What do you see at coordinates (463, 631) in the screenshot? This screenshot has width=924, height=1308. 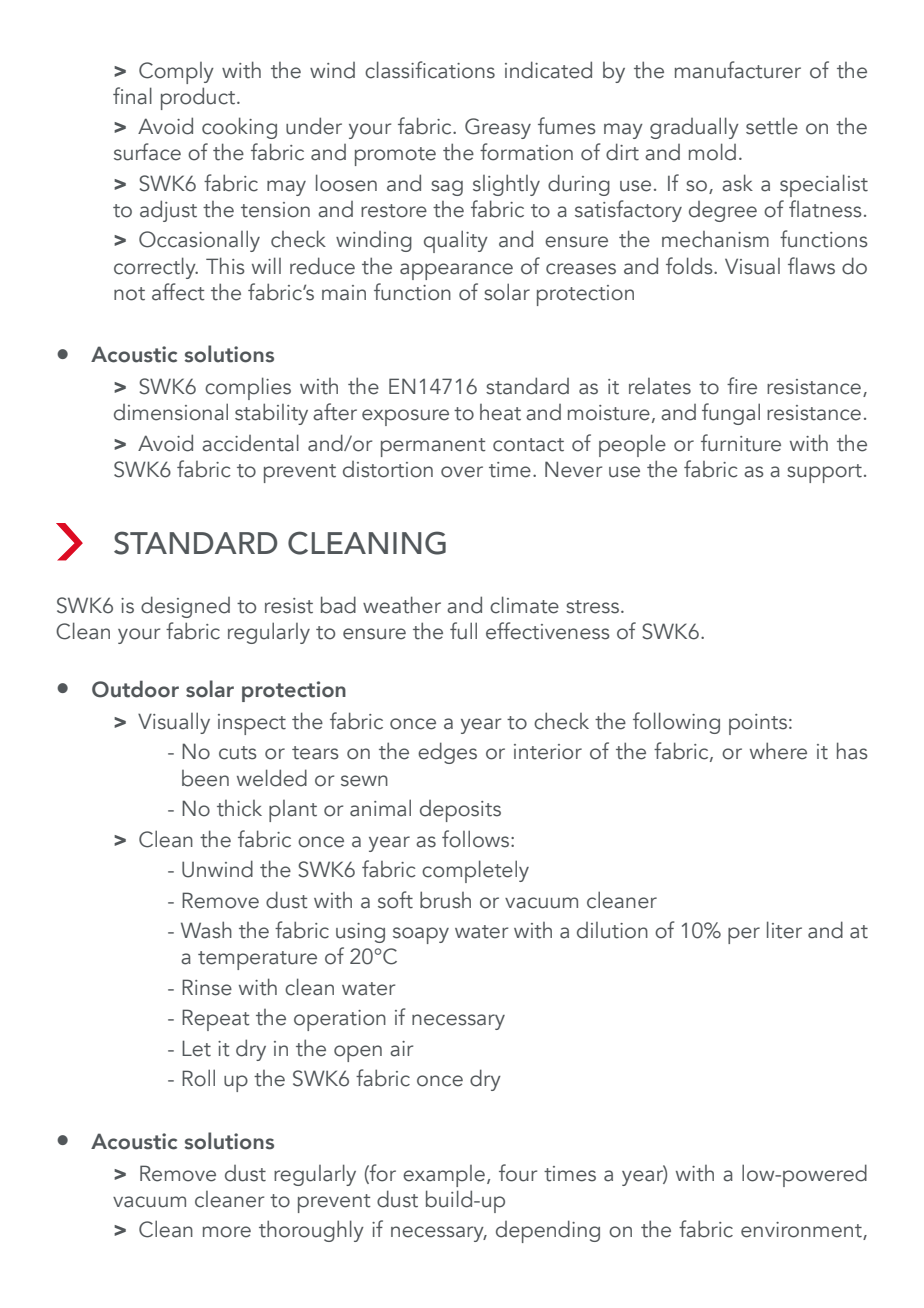 I see `full` at bounding box center [463, 631].
